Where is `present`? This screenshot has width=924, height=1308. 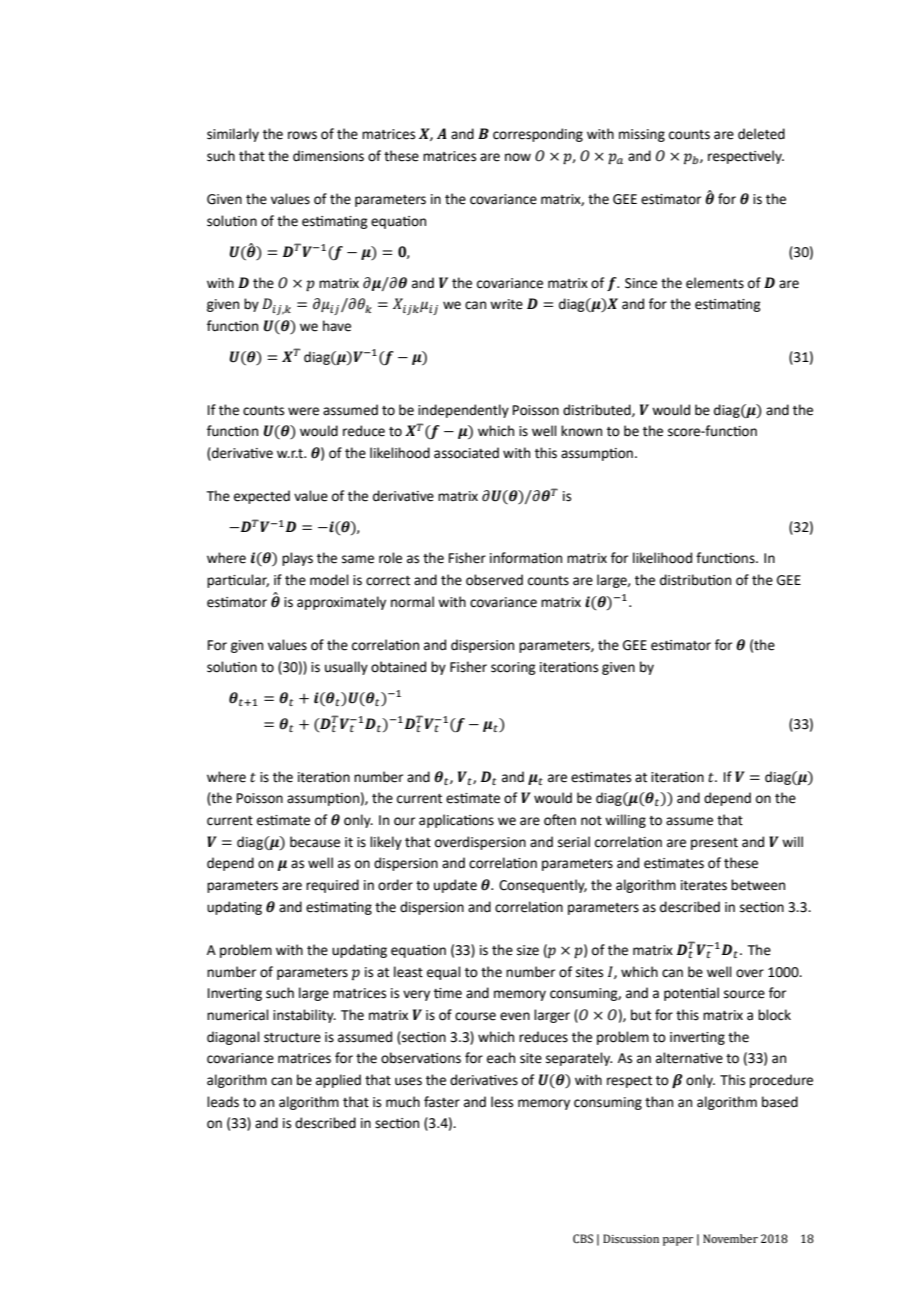
present is located at coordinates (714, 844).
